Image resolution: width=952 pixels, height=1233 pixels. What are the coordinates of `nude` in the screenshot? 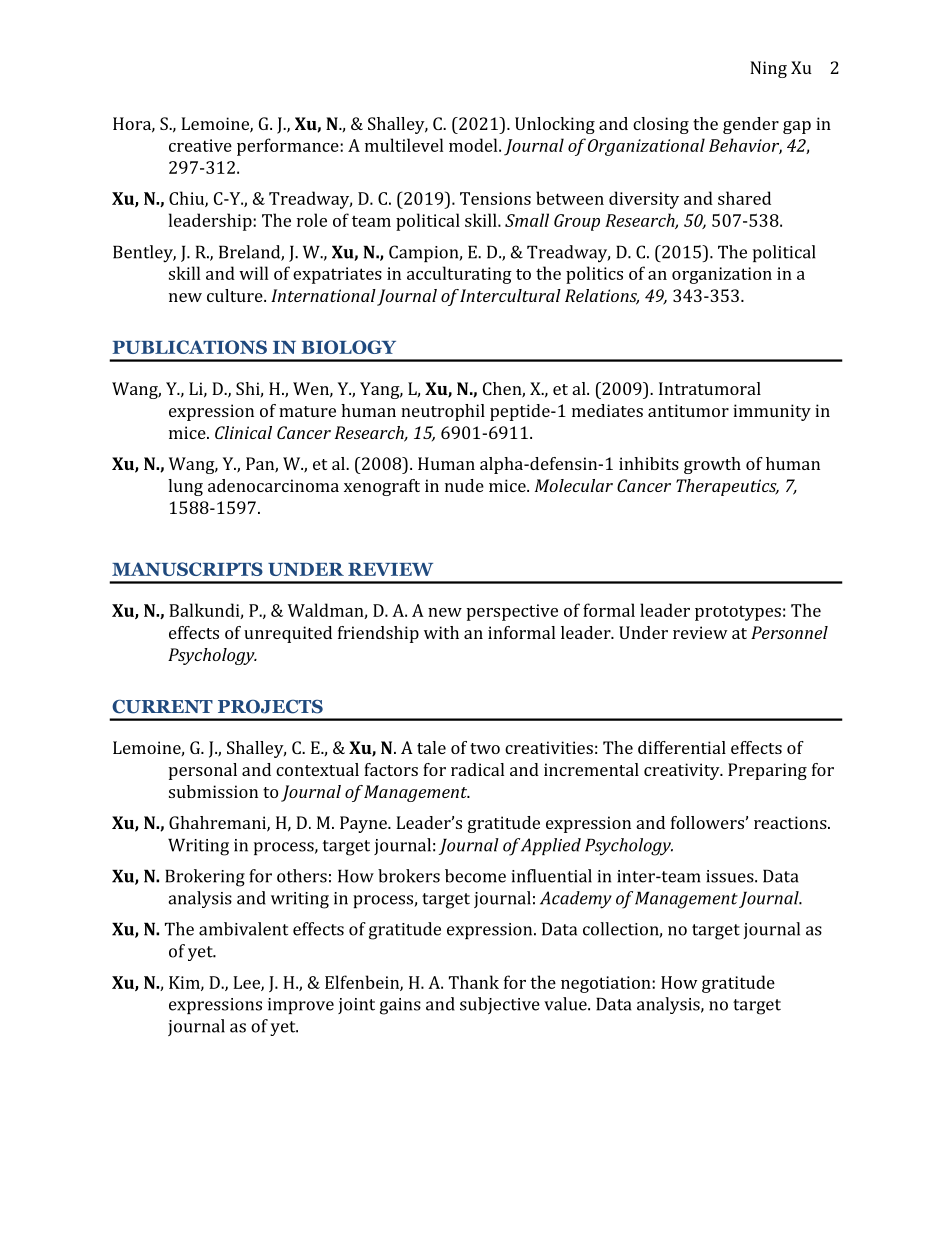 It's located at (464, 485).
